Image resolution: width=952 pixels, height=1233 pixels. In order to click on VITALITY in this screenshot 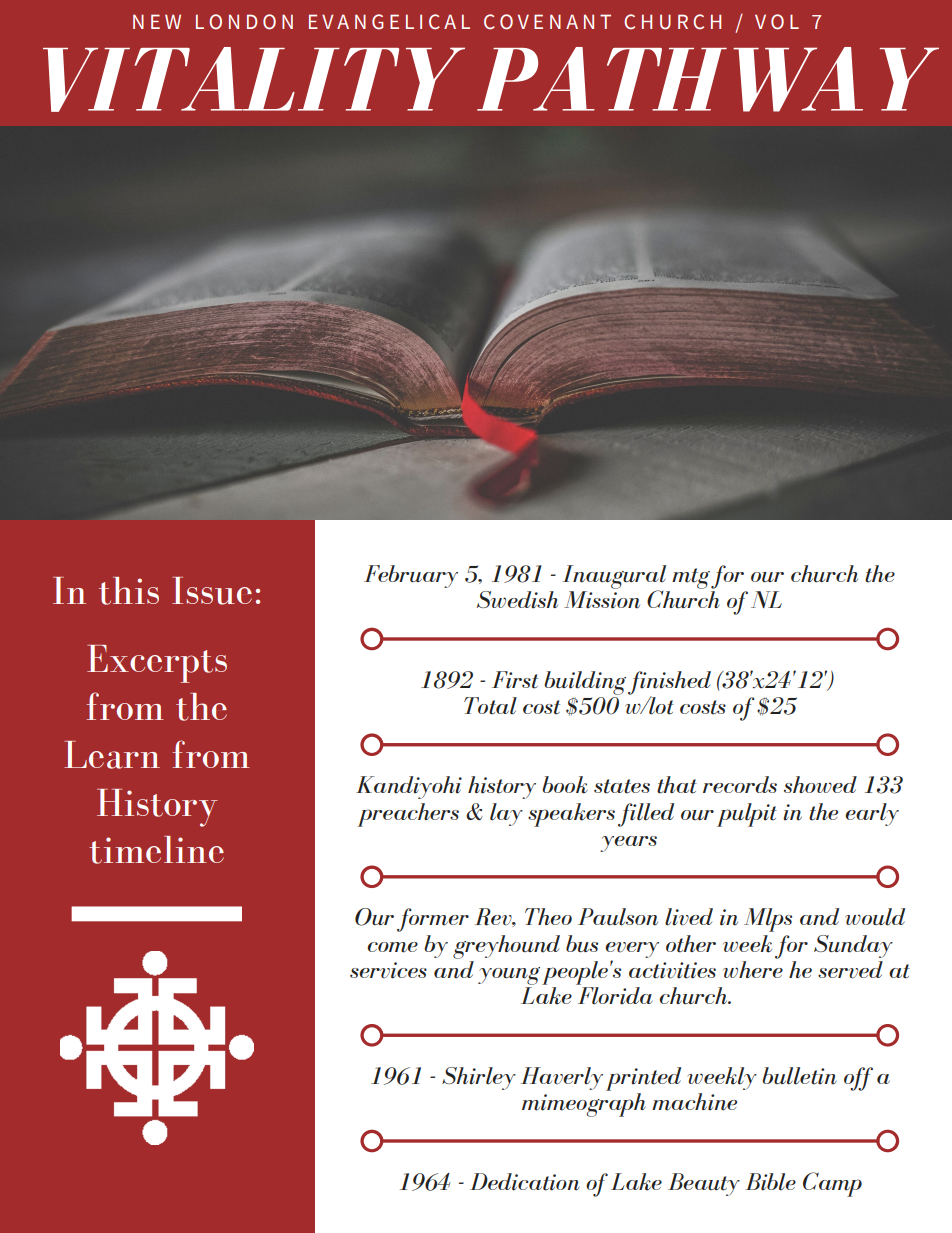, I will do `click(254, 79)`.
